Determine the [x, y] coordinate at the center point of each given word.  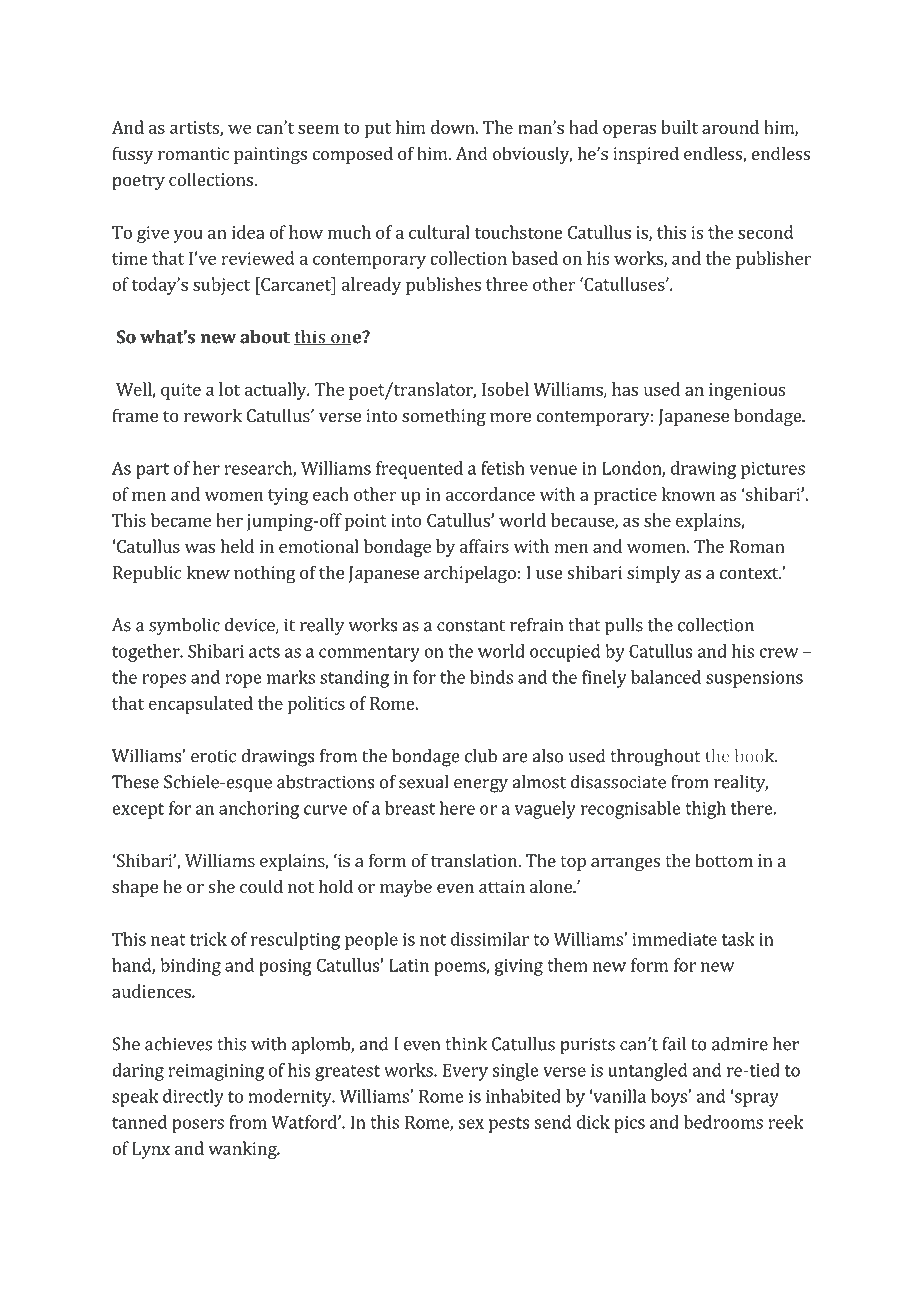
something [444, 417]
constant [471, 626]
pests [509, 1125]
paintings [270, 155]
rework [213, 415]
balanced [666, 677]
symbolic [184, 627]
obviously [532, 155]
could [261, 886]
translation [474, 860]
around [730, 127]
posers [198, 1126]
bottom [724, 860]
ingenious [747, 391]
